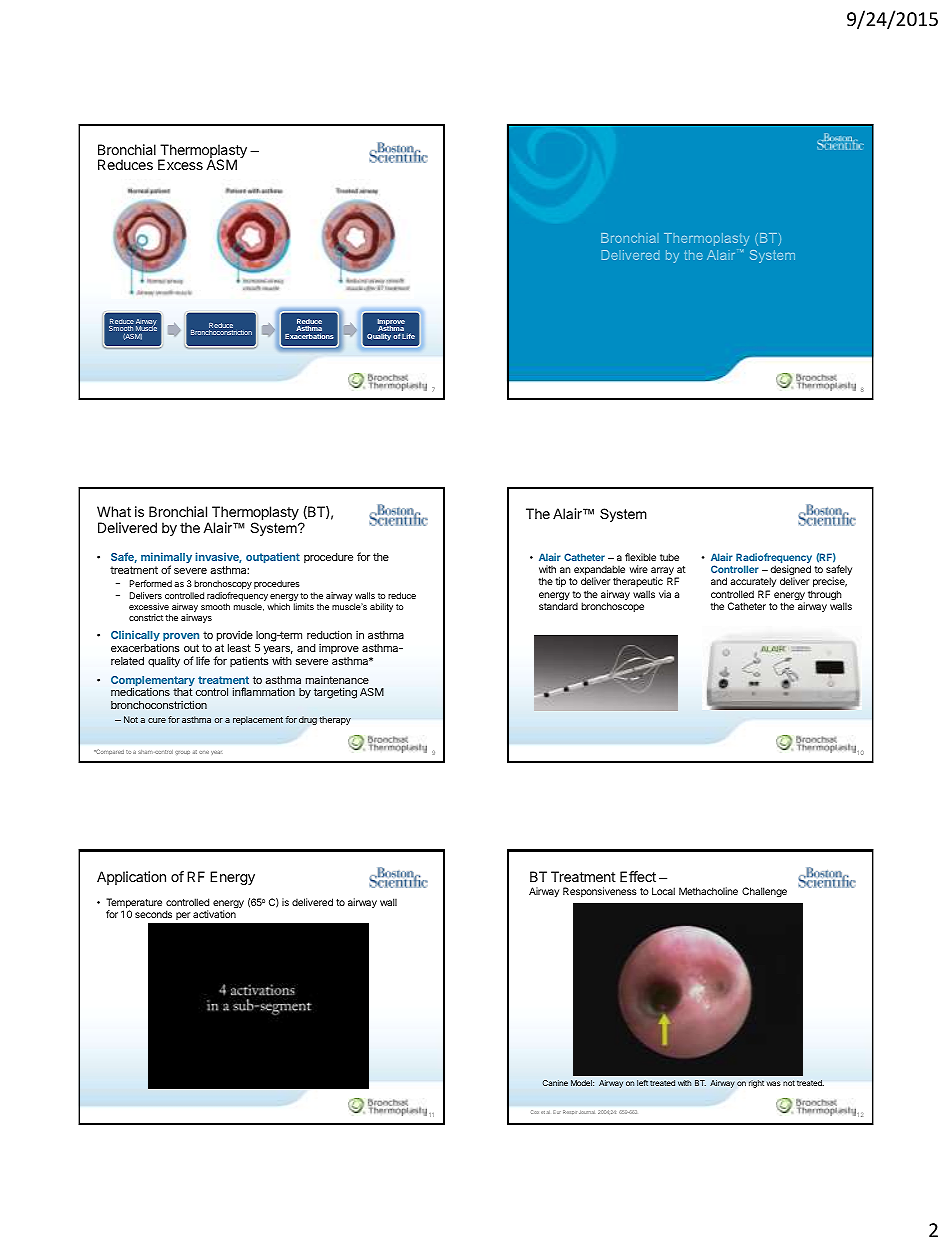  Describe the element at coordinates (166, 559) in the screenshot. I see `minimally` at that location.
